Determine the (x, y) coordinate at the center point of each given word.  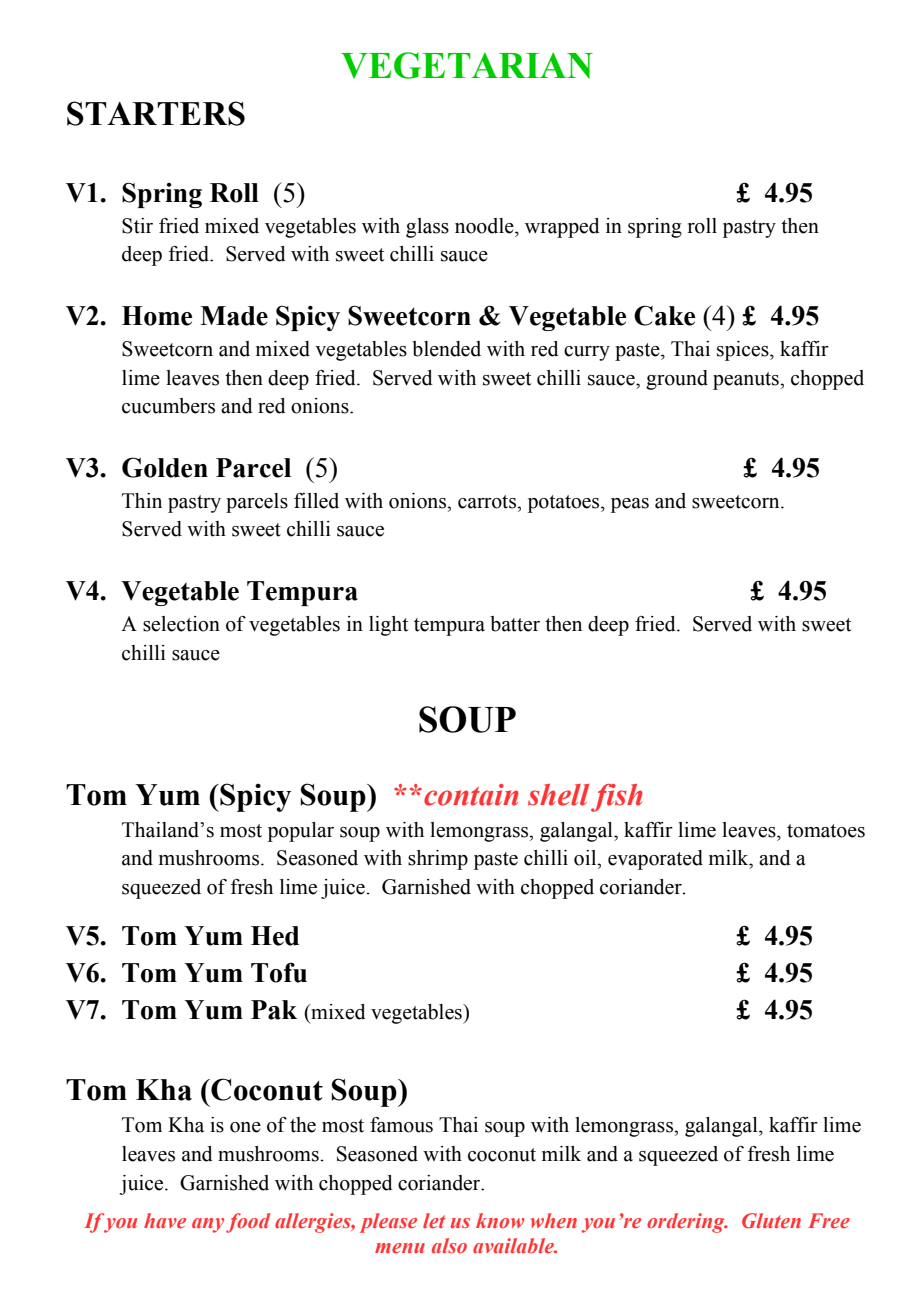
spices (744, 351)
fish (616, 798)
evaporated (655, 860)
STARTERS (156, 113)
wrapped (562, 228)
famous (401, 1125)
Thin (142, 500)
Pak (274, 1010)
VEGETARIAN (467, 65)
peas (630, 505)
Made (234, 316)
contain (471, 795)
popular (301, 832)
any (208, 1225)
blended (446, 349)
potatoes (565, 504)
